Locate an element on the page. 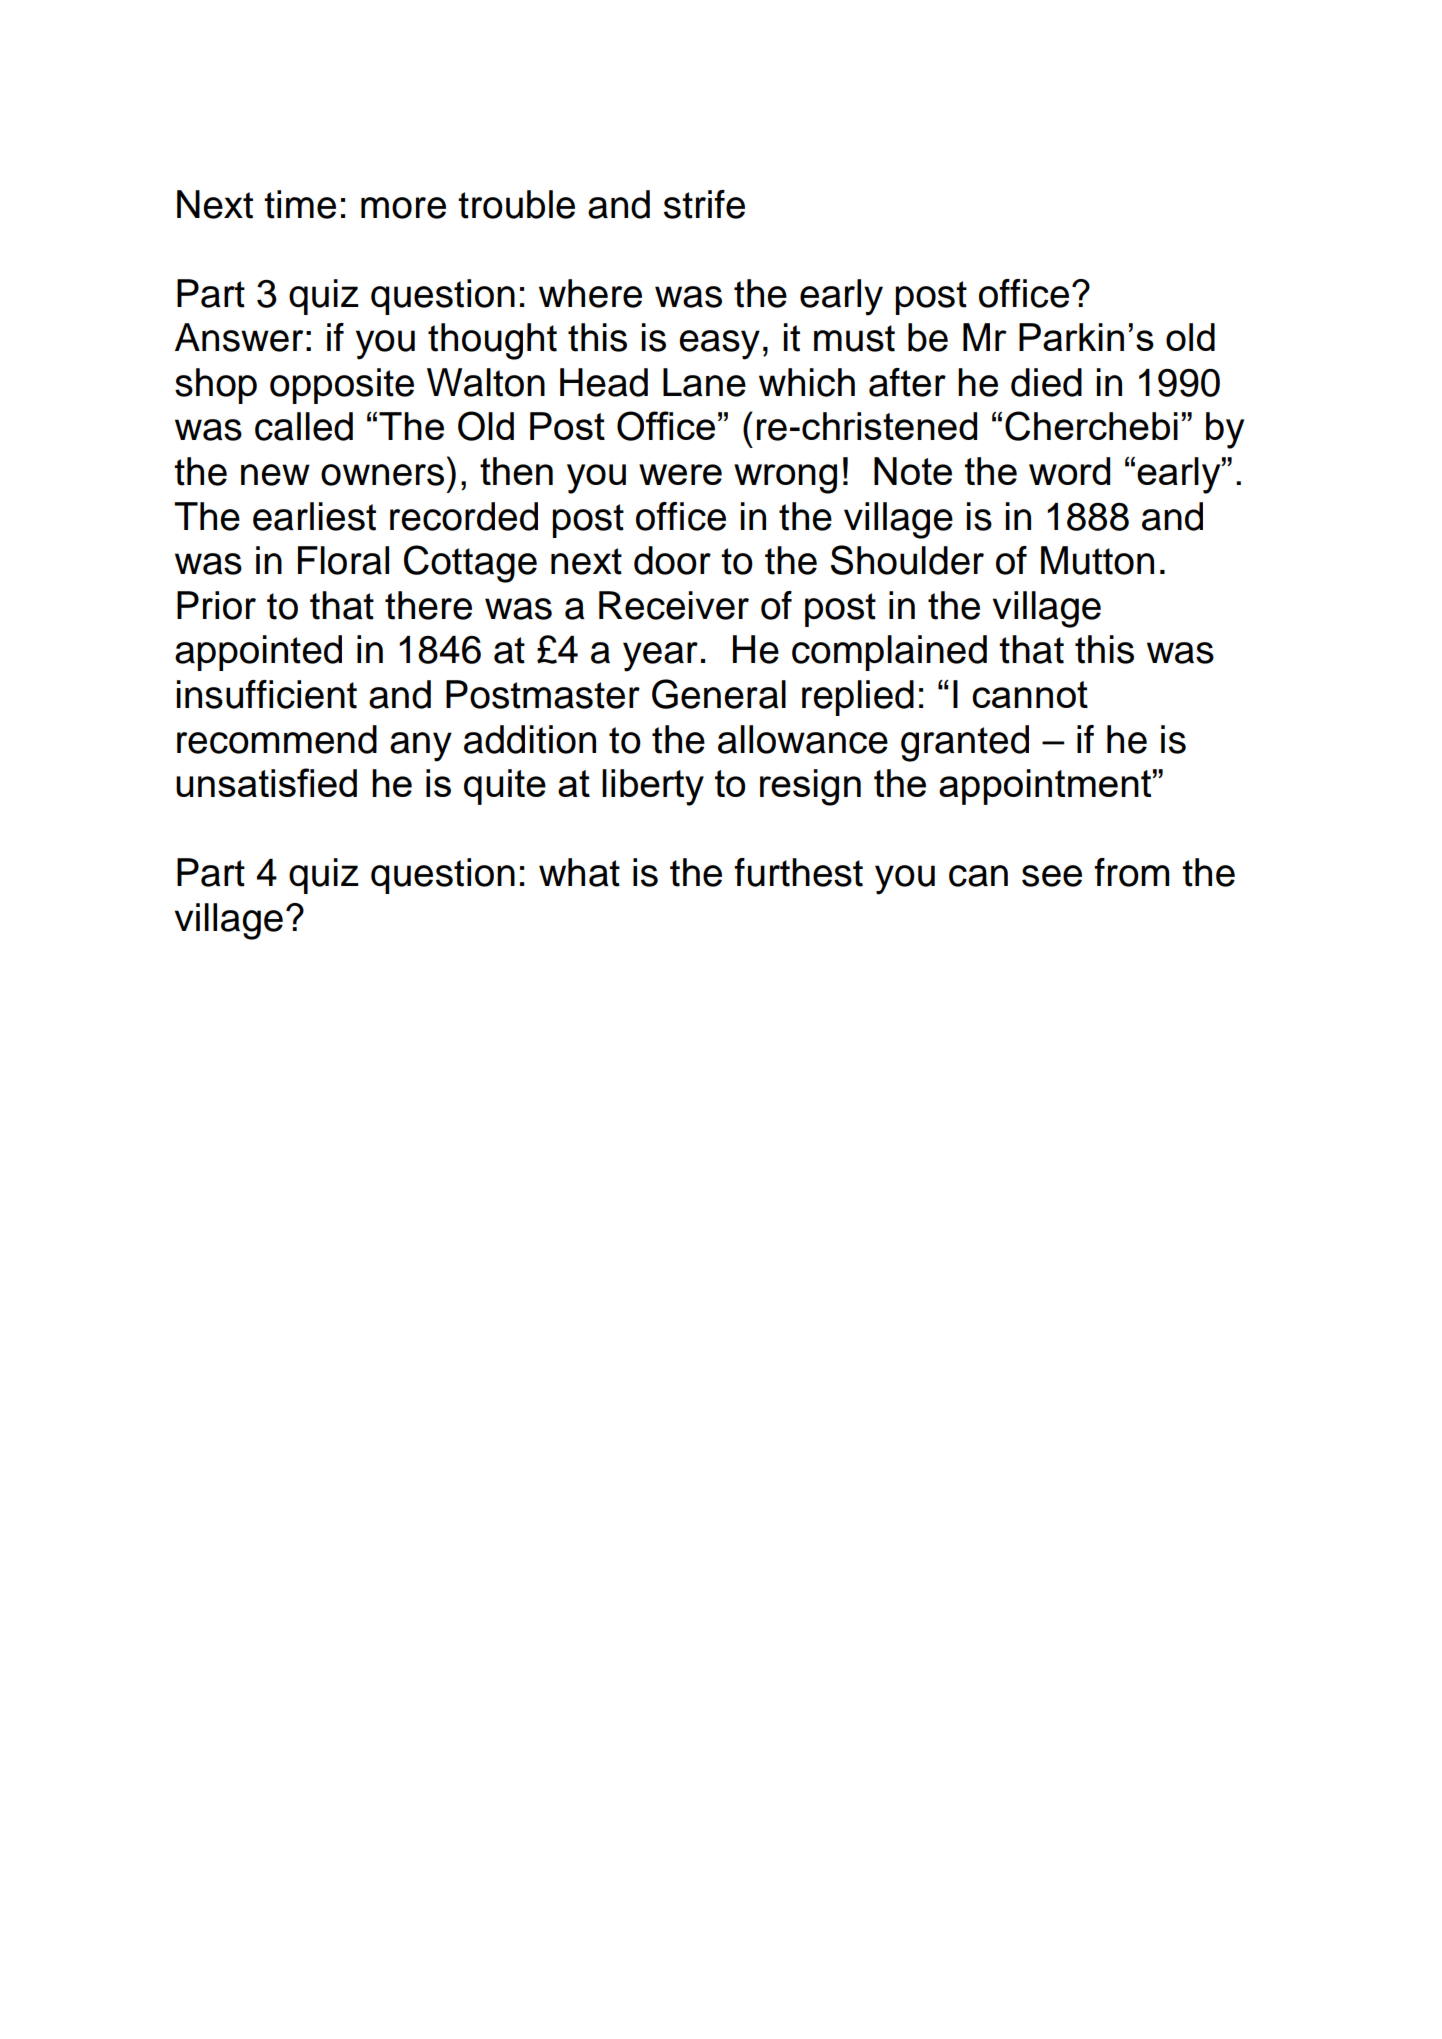  died is located at coordinates (1046, 382).
